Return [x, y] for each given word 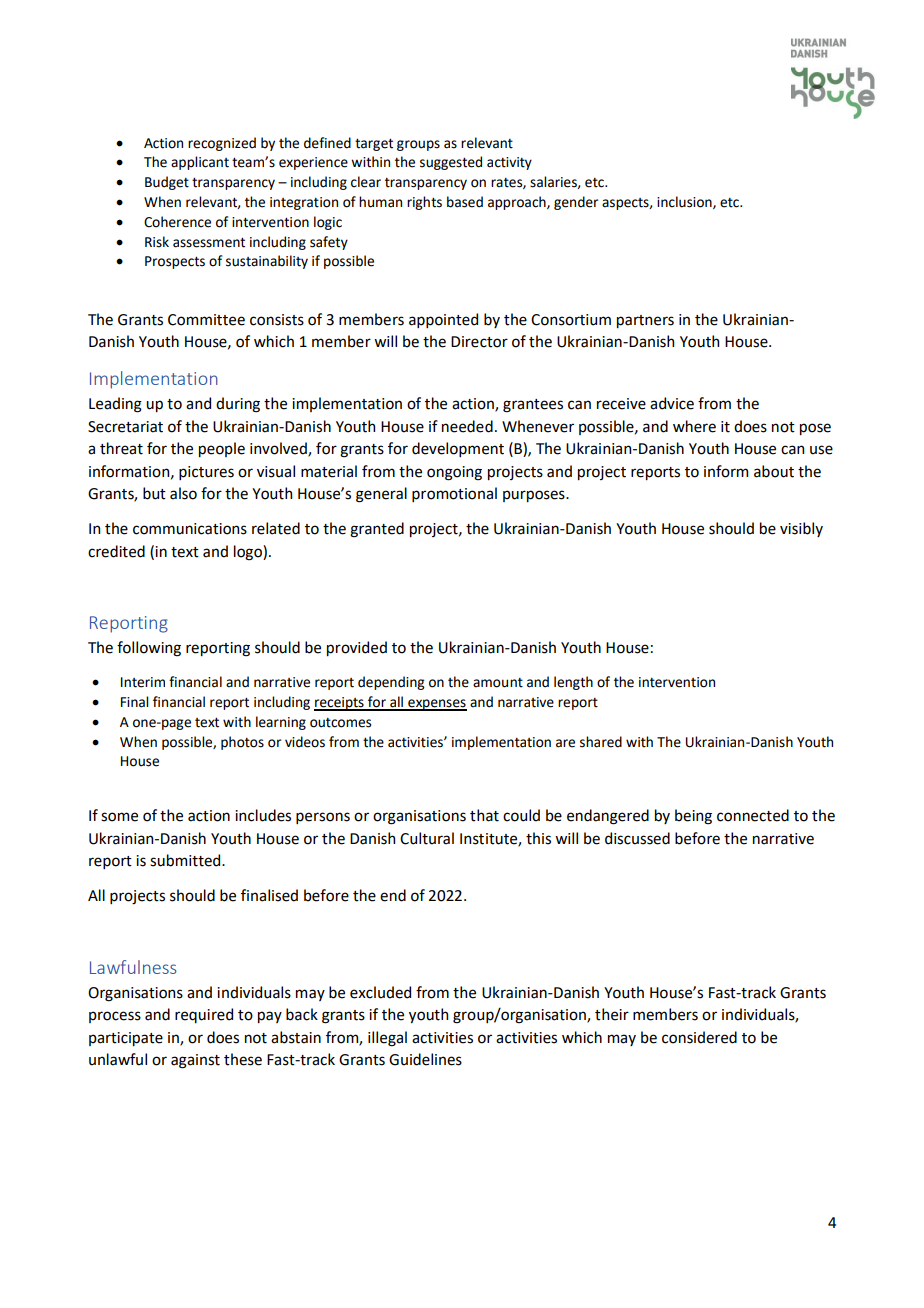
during [238, 405]
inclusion [685, 202]
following [149, 649]
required [204, 1015]
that [484, 815]
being [693, 817]
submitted [186, 860]
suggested [451, 163]
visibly [801, 529]
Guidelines [425, 1059]
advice [672, 403]
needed [467, 426]
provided [357, 648]
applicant [200, 163]
